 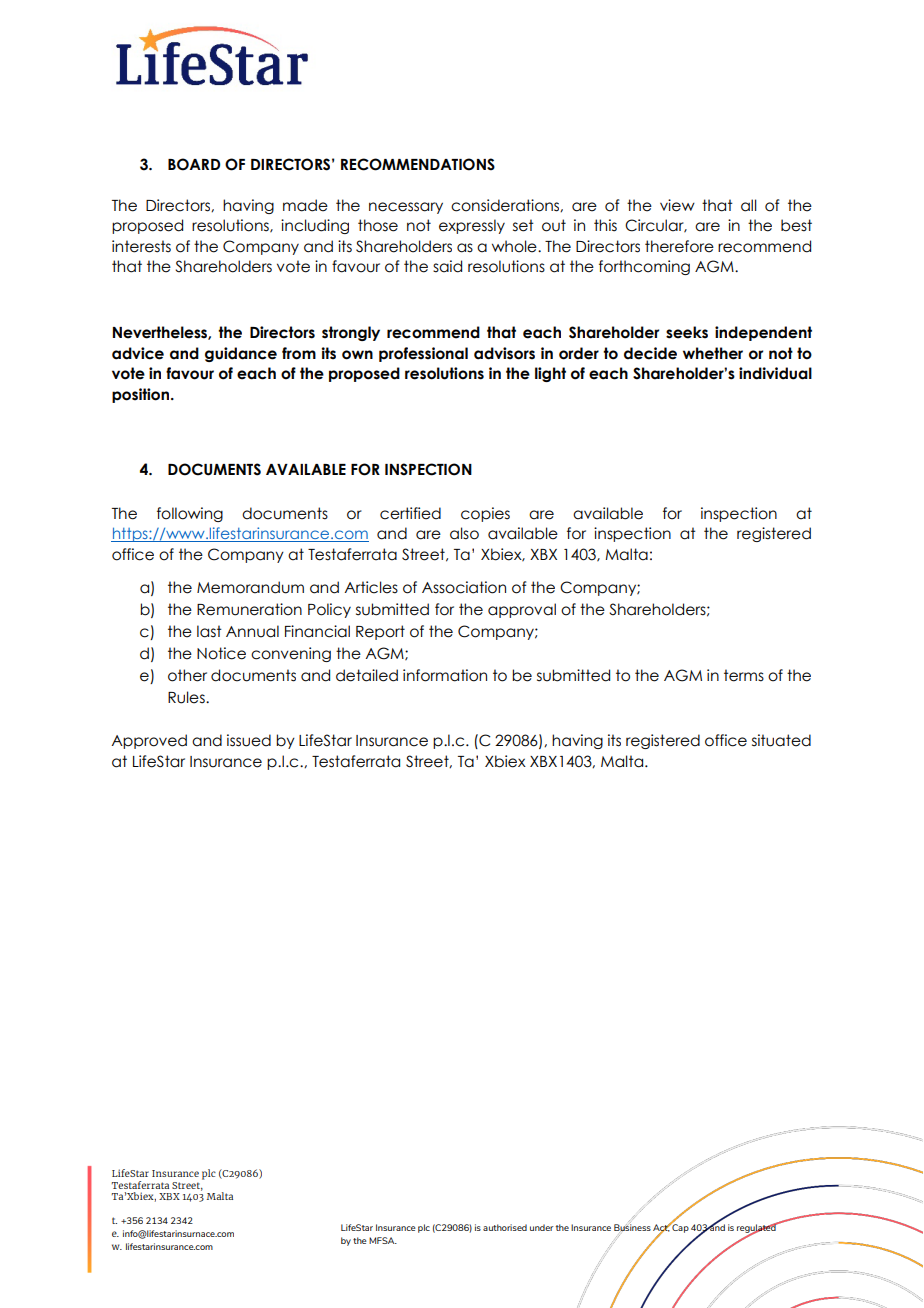 What do you see at coordinates (775, 373) in the document?
I see `individual` at bounding box center [775, 373].
